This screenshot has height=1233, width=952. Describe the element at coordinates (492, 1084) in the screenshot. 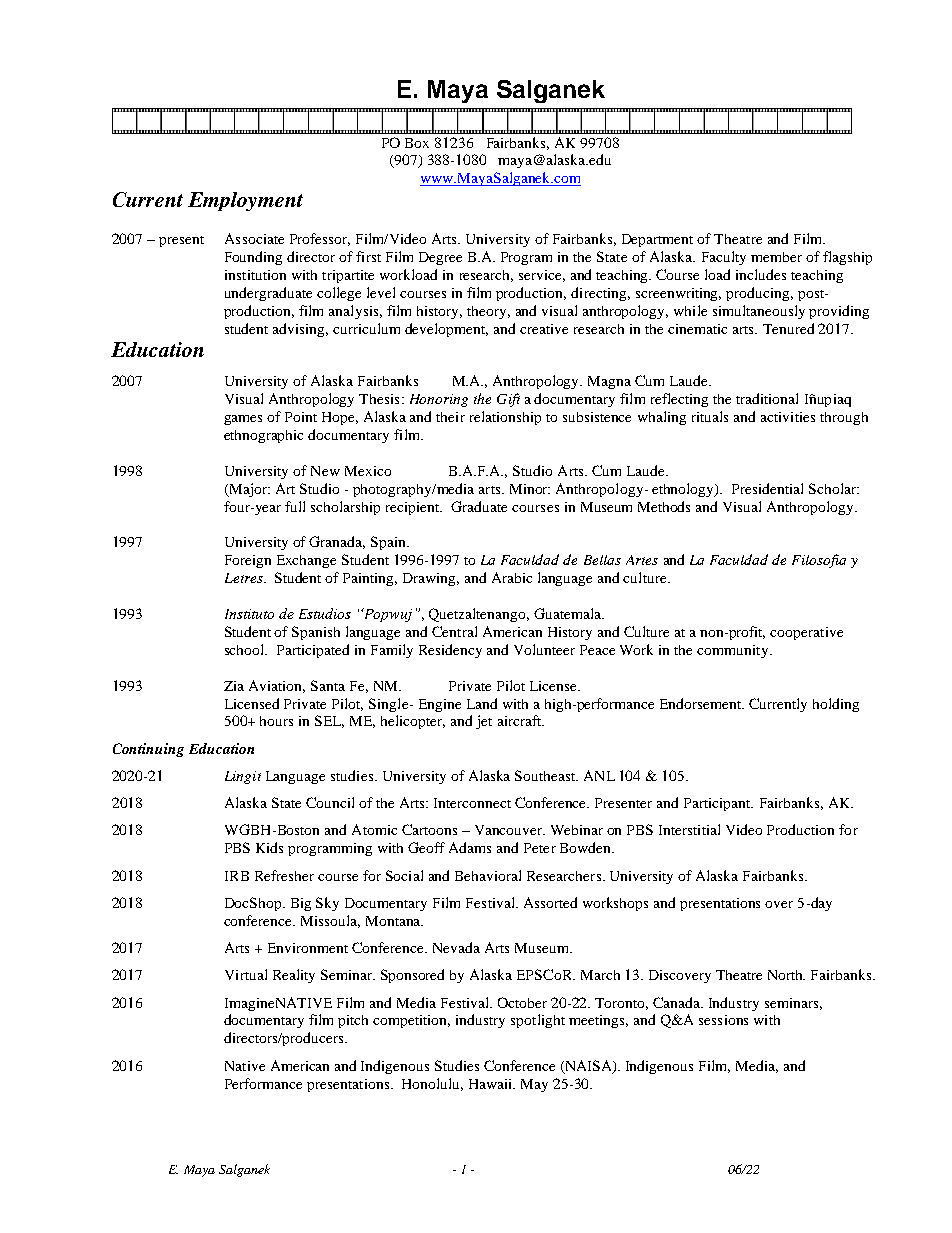

I see `Hawaii` at that location.
